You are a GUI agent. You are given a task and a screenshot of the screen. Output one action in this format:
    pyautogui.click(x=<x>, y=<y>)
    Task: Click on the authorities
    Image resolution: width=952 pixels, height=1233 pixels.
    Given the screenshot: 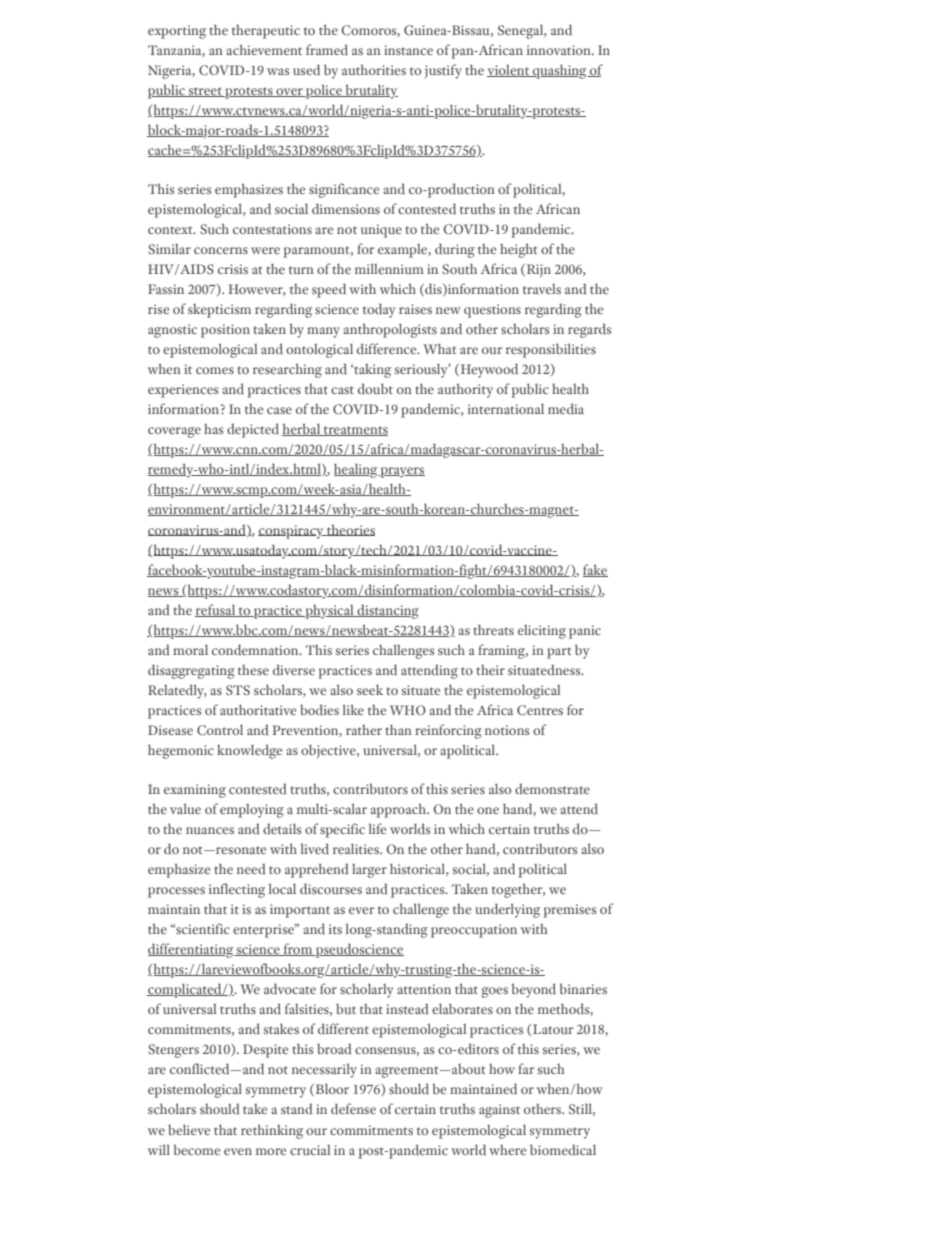 What is the action you would take?
    pyautogui.click(x=374, y=69)
